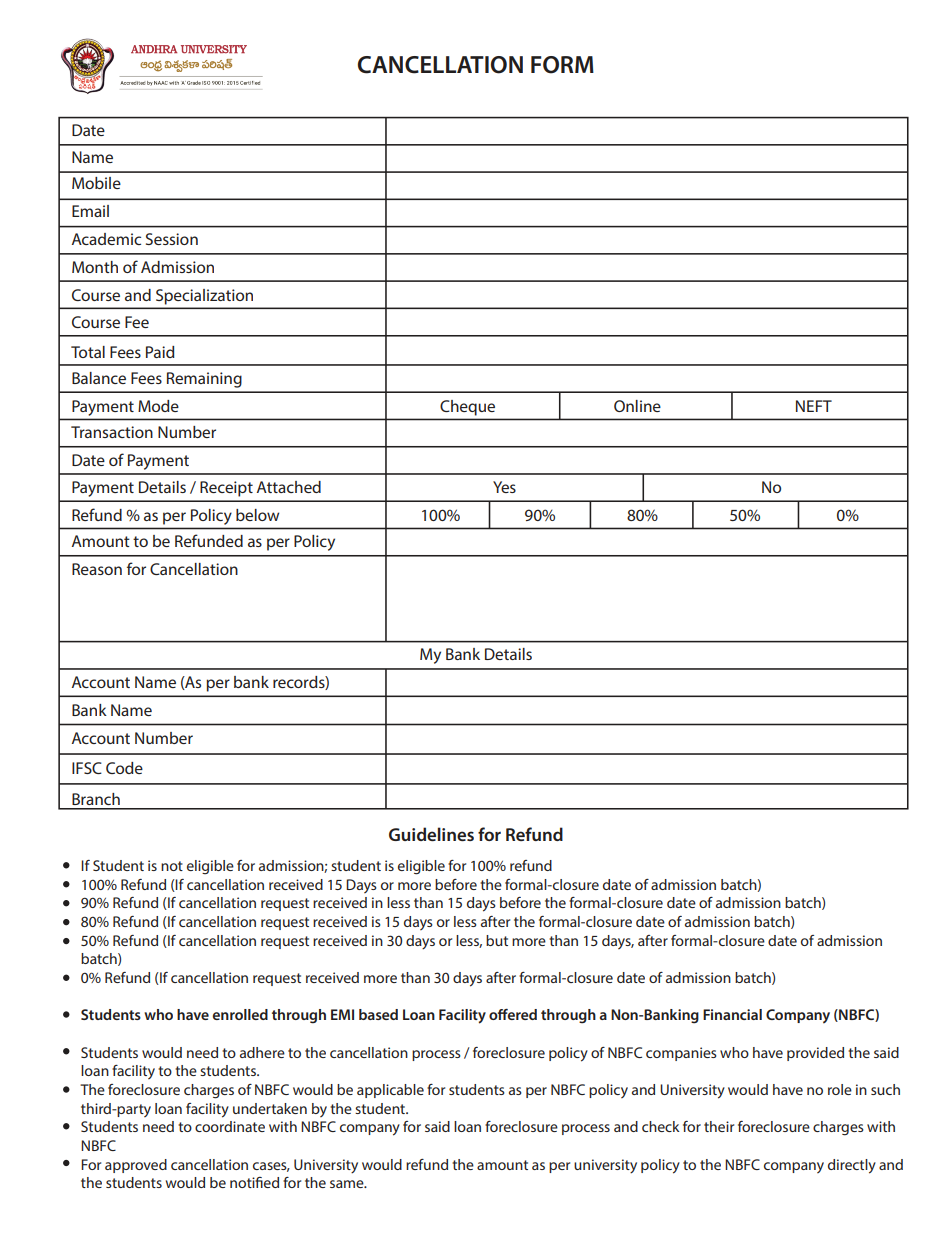 The image size is (952, 1233). What do you see at coordinates (467, 408) in the image?
I see `Cheque` at bounding box center [467, 408].
